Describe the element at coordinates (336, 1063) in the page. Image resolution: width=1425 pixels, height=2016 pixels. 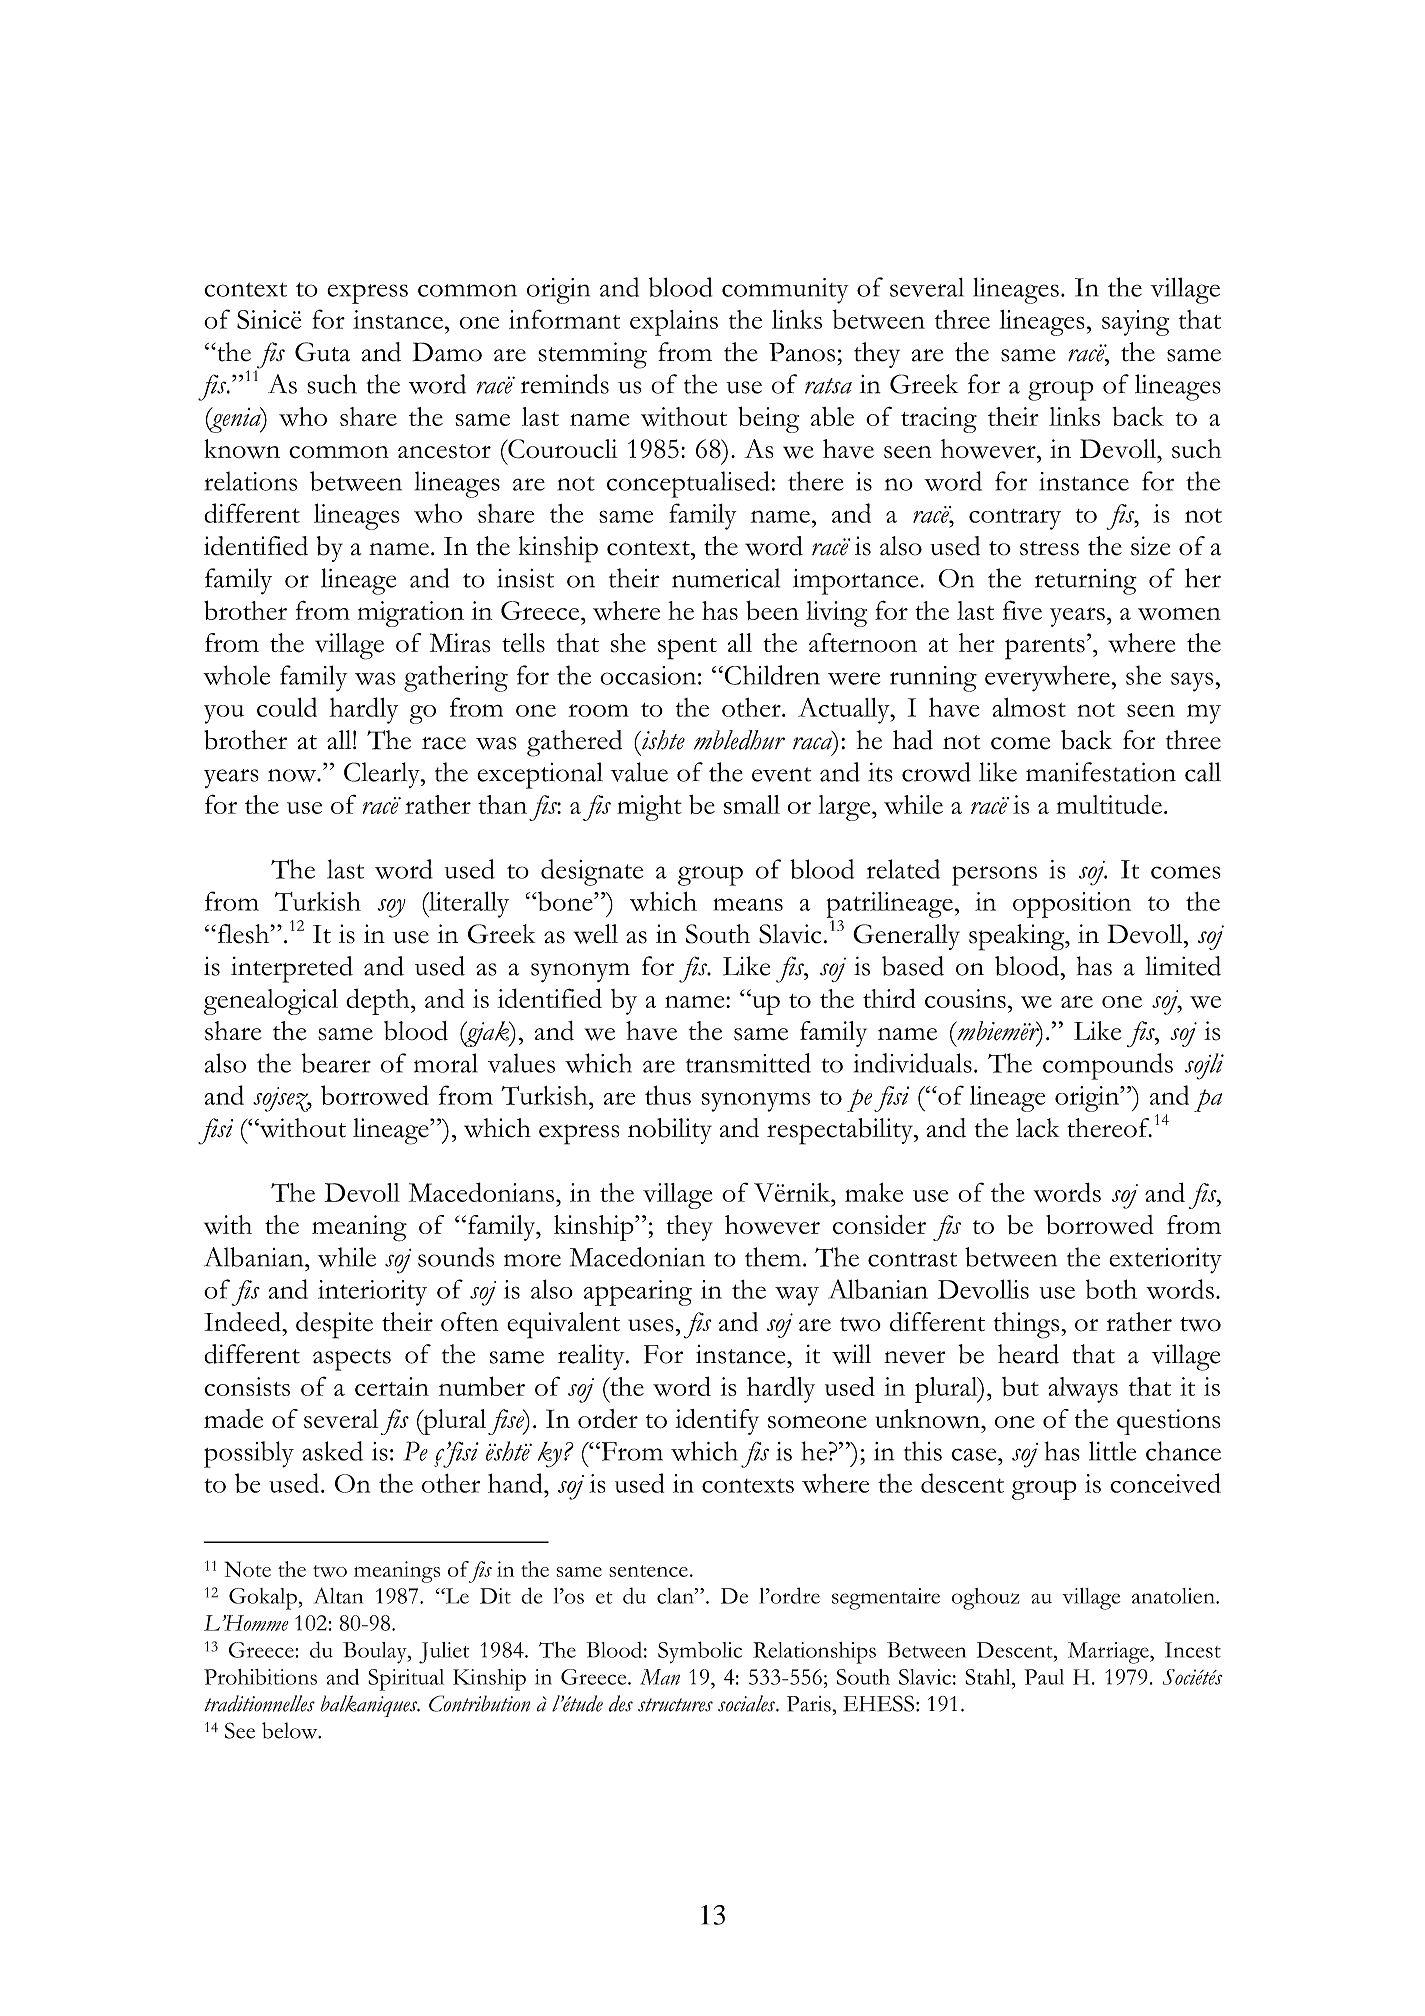
I see `bearer` at that location.
